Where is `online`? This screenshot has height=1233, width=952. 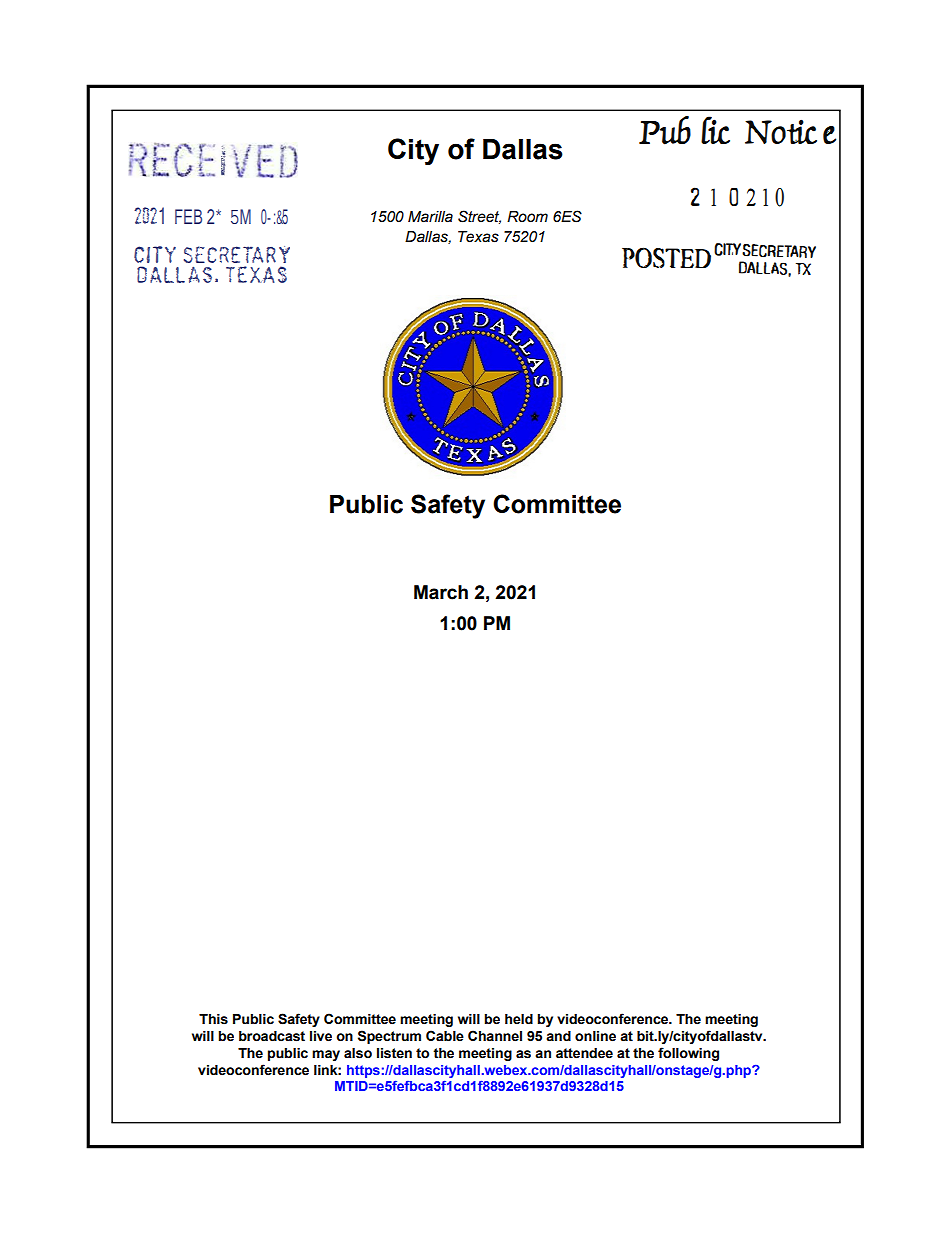 online is located at coordinates (595, 1036).
